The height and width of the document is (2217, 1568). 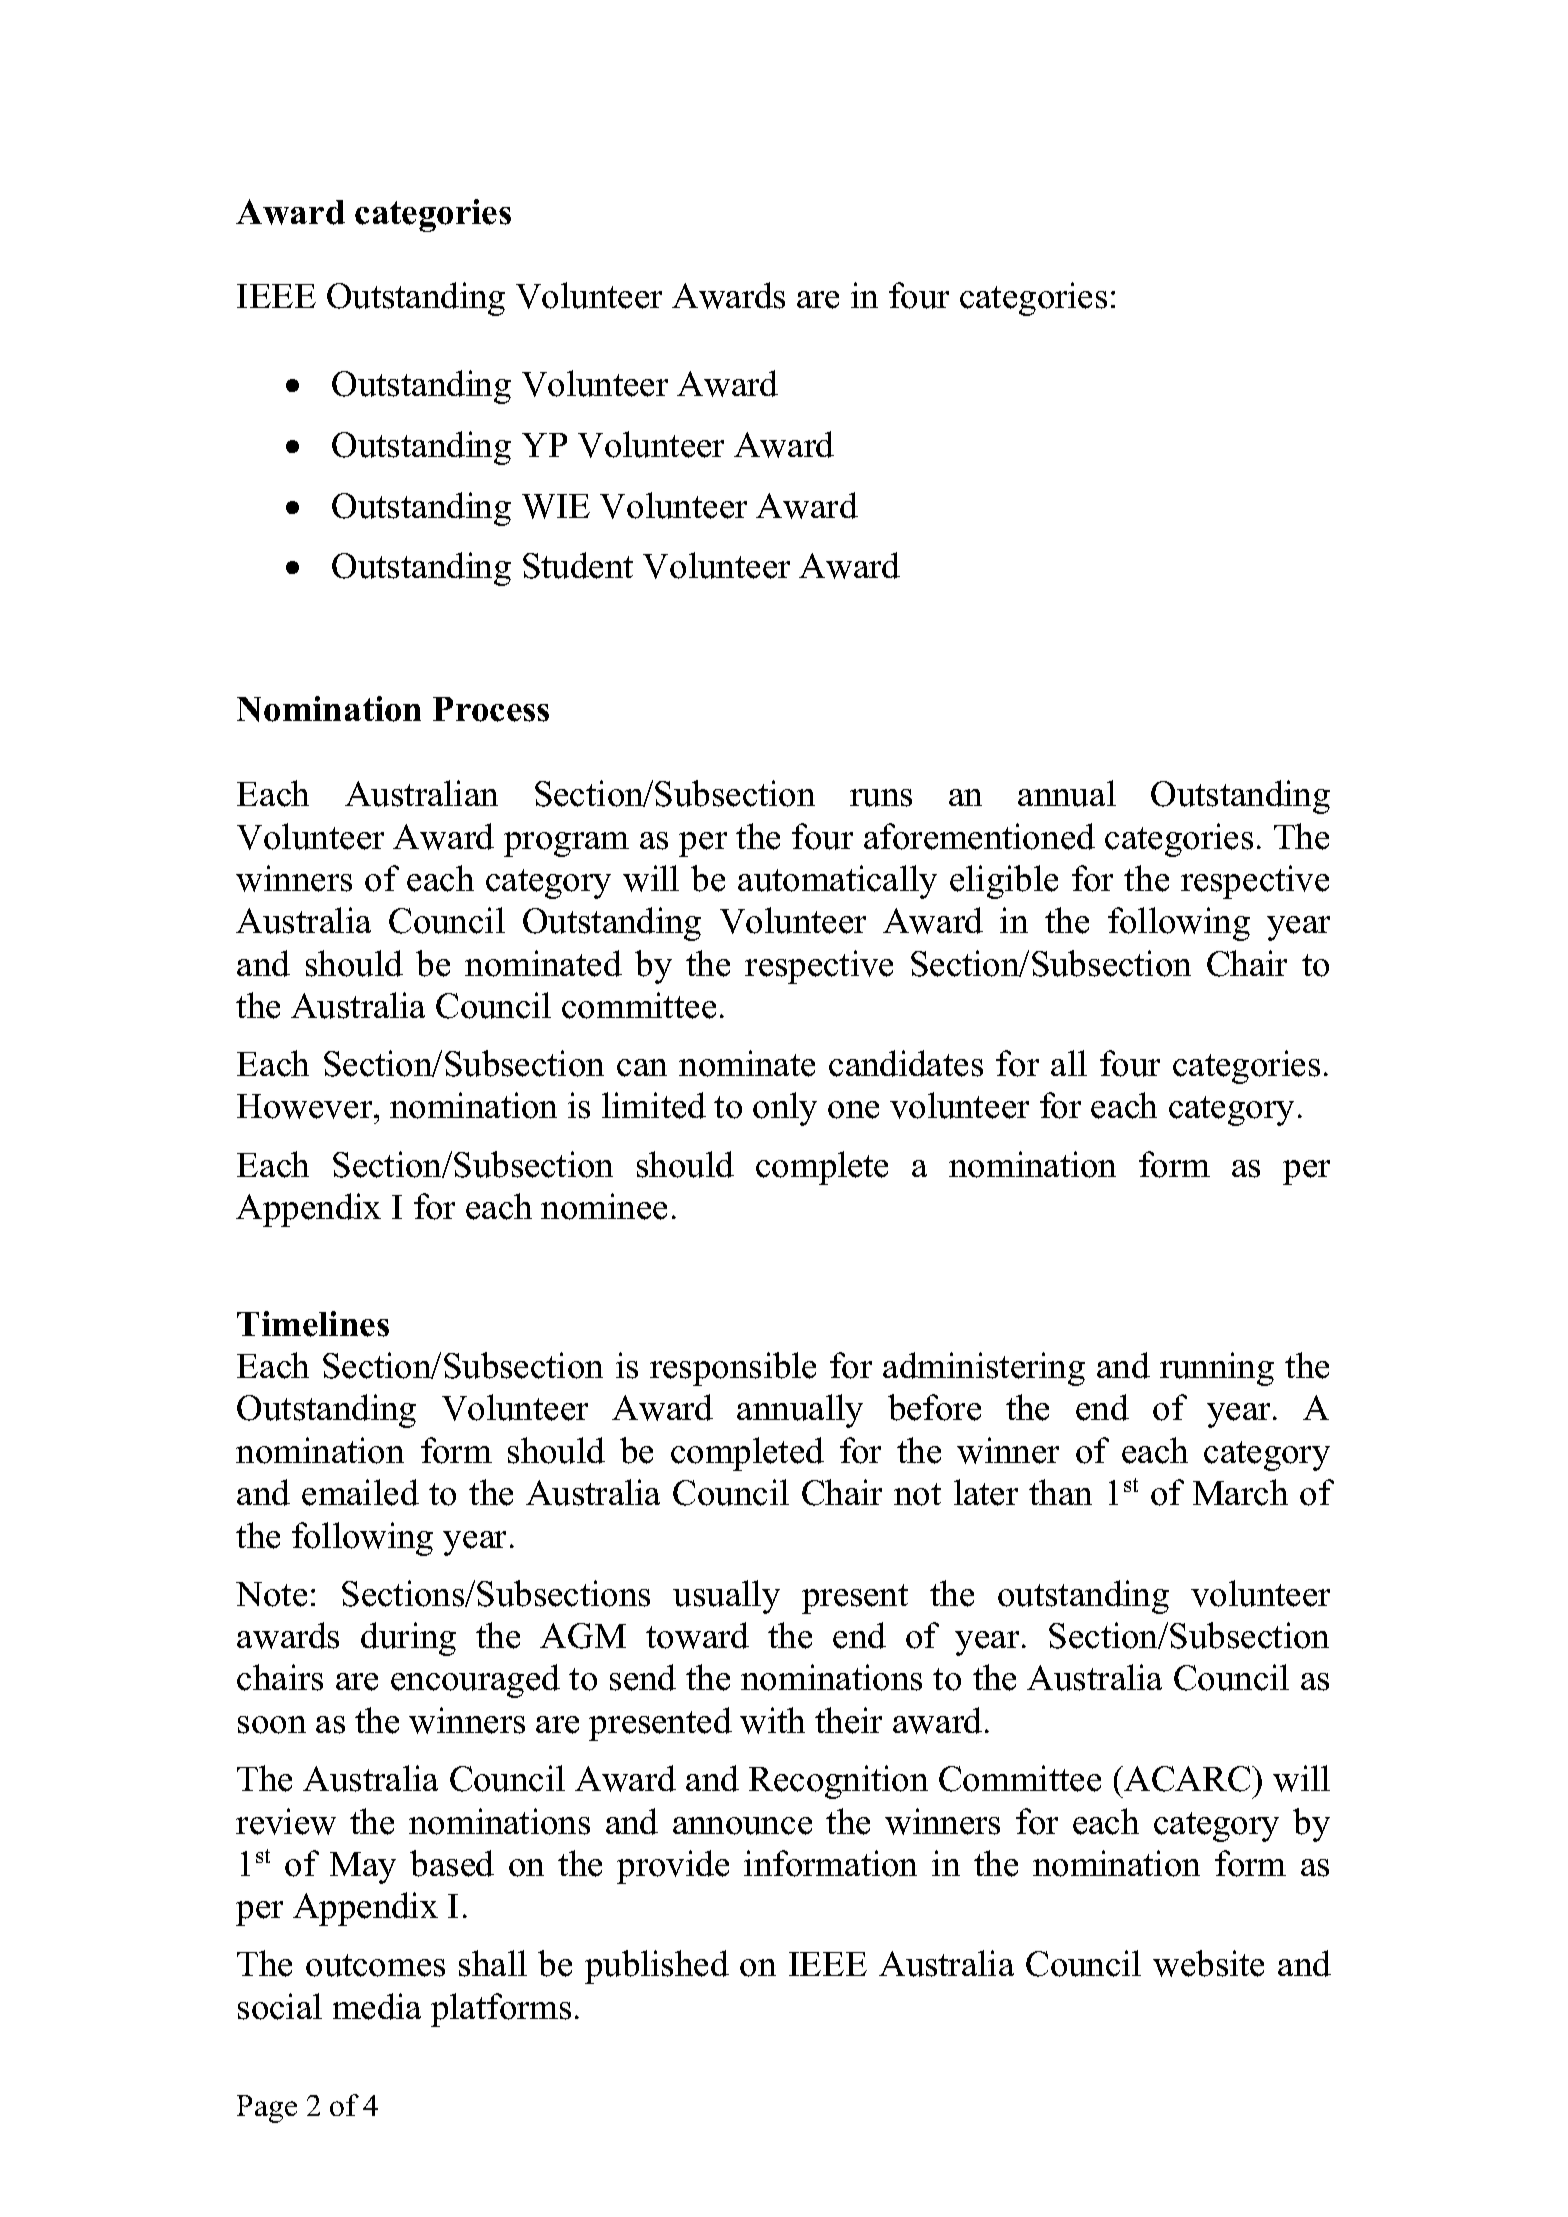 I want to click on Timelines, so click(x=313, y=1324).
